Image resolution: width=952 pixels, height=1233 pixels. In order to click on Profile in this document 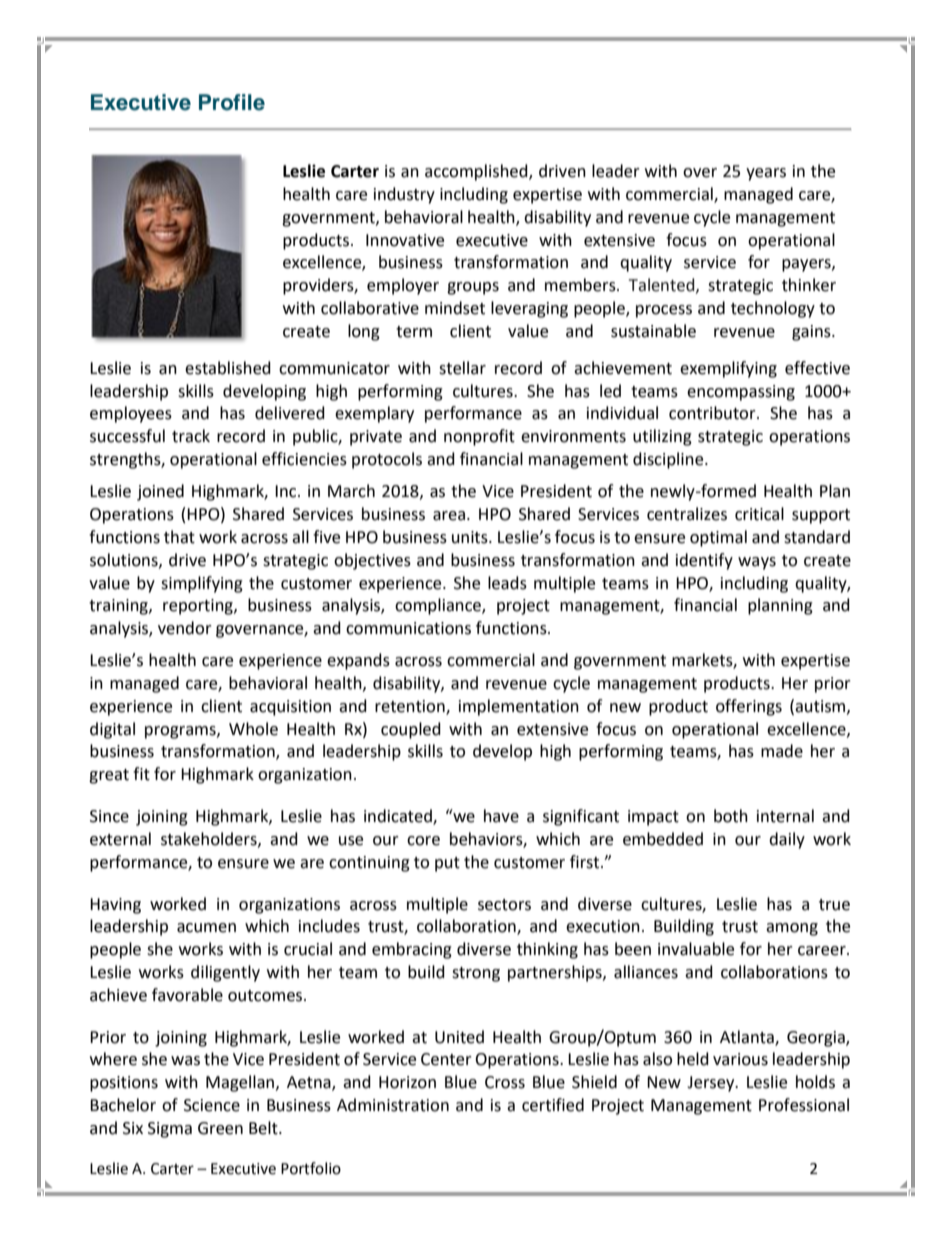, I will do `click(232, 102)`.
